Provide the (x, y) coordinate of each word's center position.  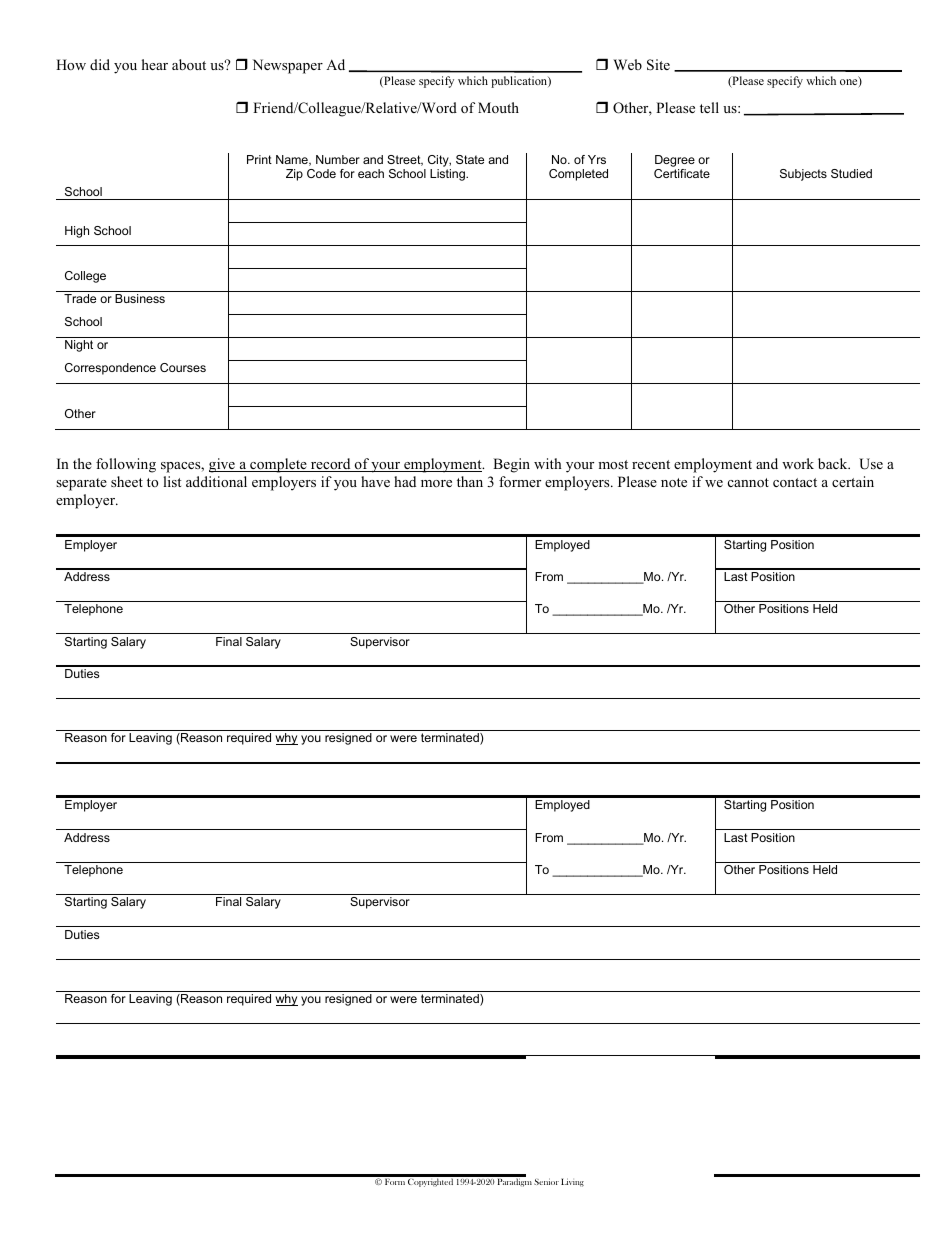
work (798, 463)
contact (795, 482)
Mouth (498, 107)
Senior (546, 1181)
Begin (511, 465)
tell (709, 107)
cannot (748, 482)
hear (155, 64)
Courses (183, 367)
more (436, 483)
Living (572, 1182)
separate (81, 484)
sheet (127, 481)
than (470, 481)
